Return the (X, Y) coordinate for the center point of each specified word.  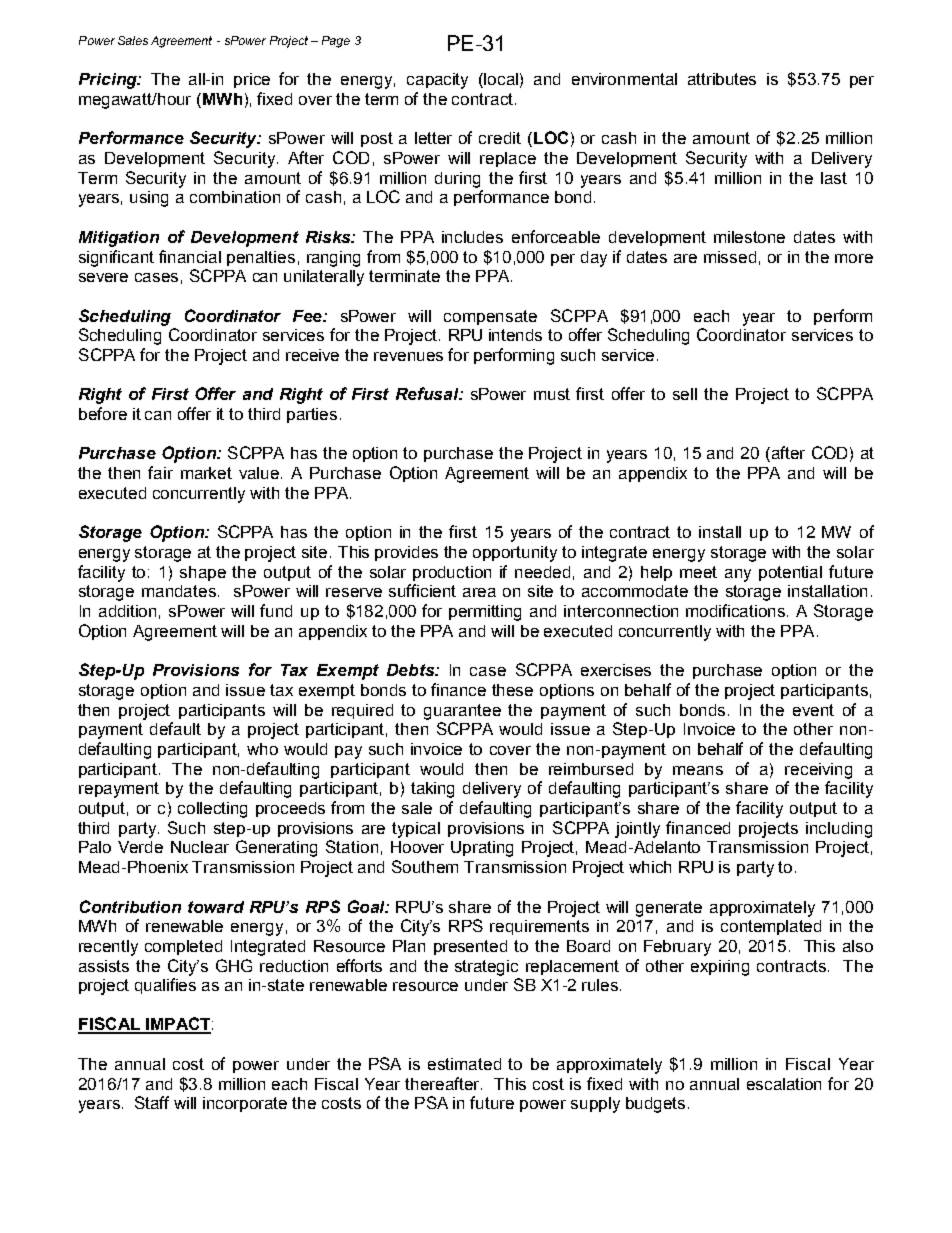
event (813, 710)
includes (472, 237)
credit (500, 138)
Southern (425, 866)
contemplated (771, 927)
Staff (152, 1102)
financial (190, 256)
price (252, 80)
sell (685, 394)
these (512, 690)
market (206, 473)
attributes (722, 79)
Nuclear (200, 847)
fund (276, 610)
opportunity (515, 554)
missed (730, 257)
